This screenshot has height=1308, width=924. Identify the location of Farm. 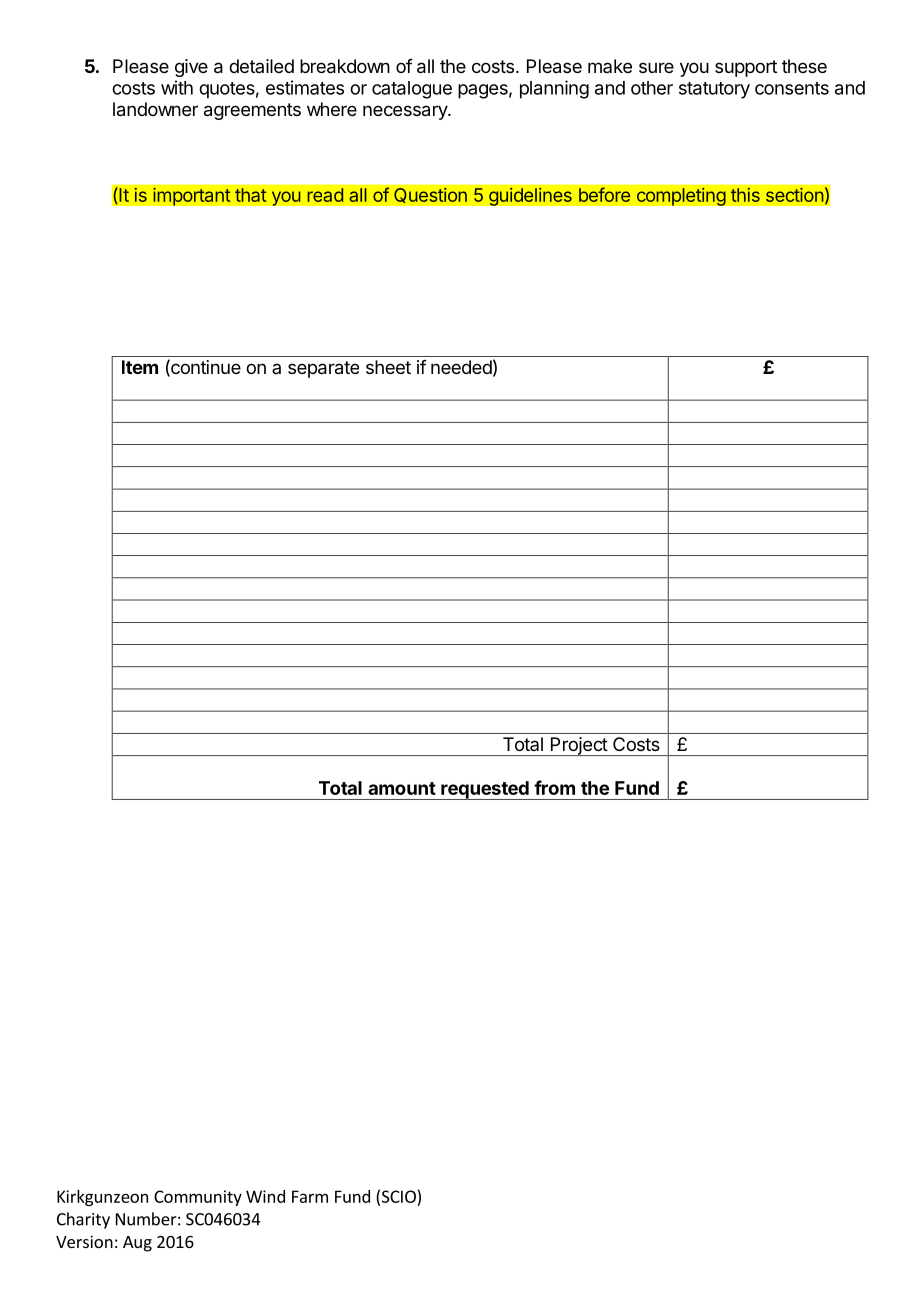
(310, 1196).
